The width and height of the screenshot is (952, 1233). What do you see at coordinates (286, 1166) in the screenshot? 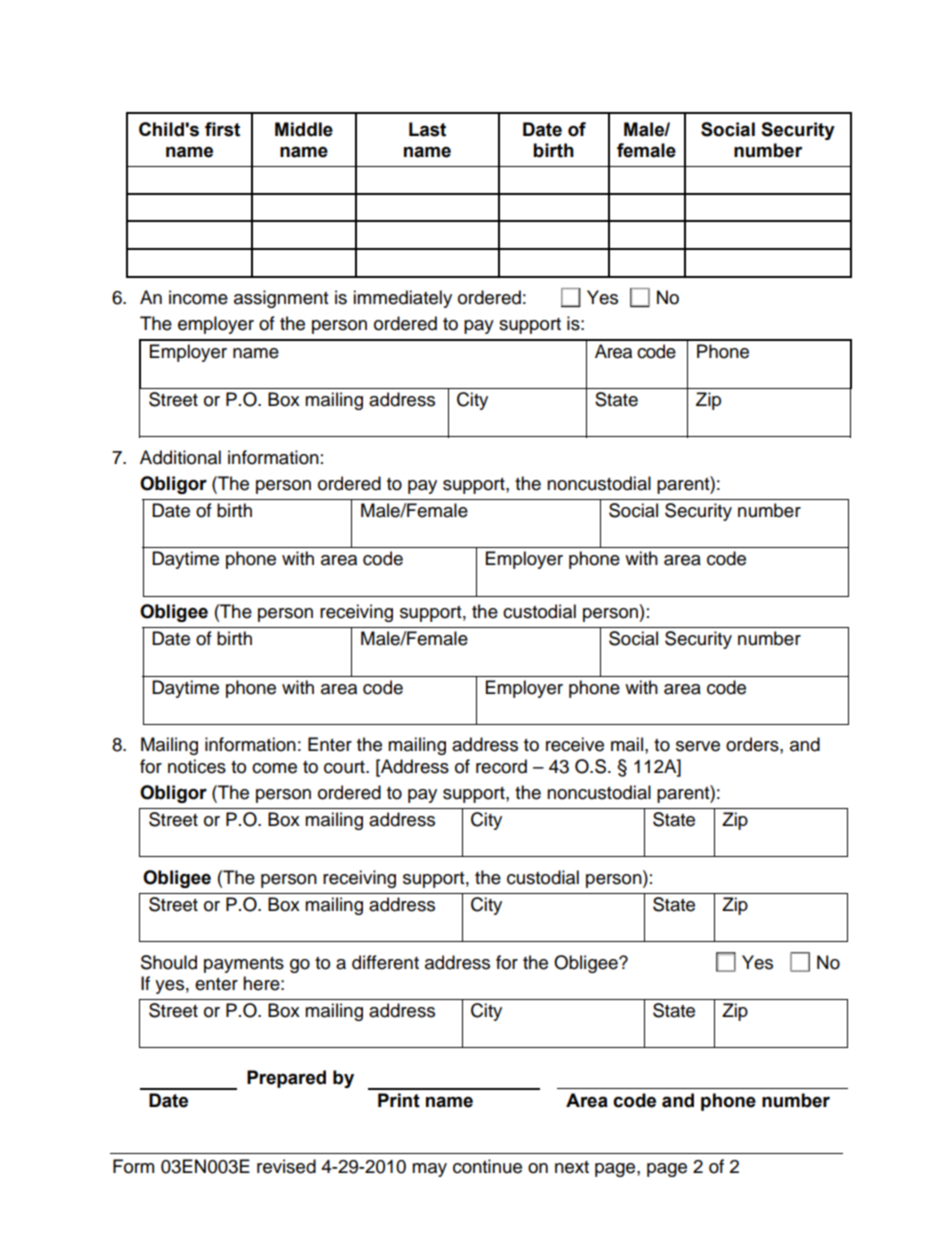
I see `revised` at bounding box center [286, 1166].
